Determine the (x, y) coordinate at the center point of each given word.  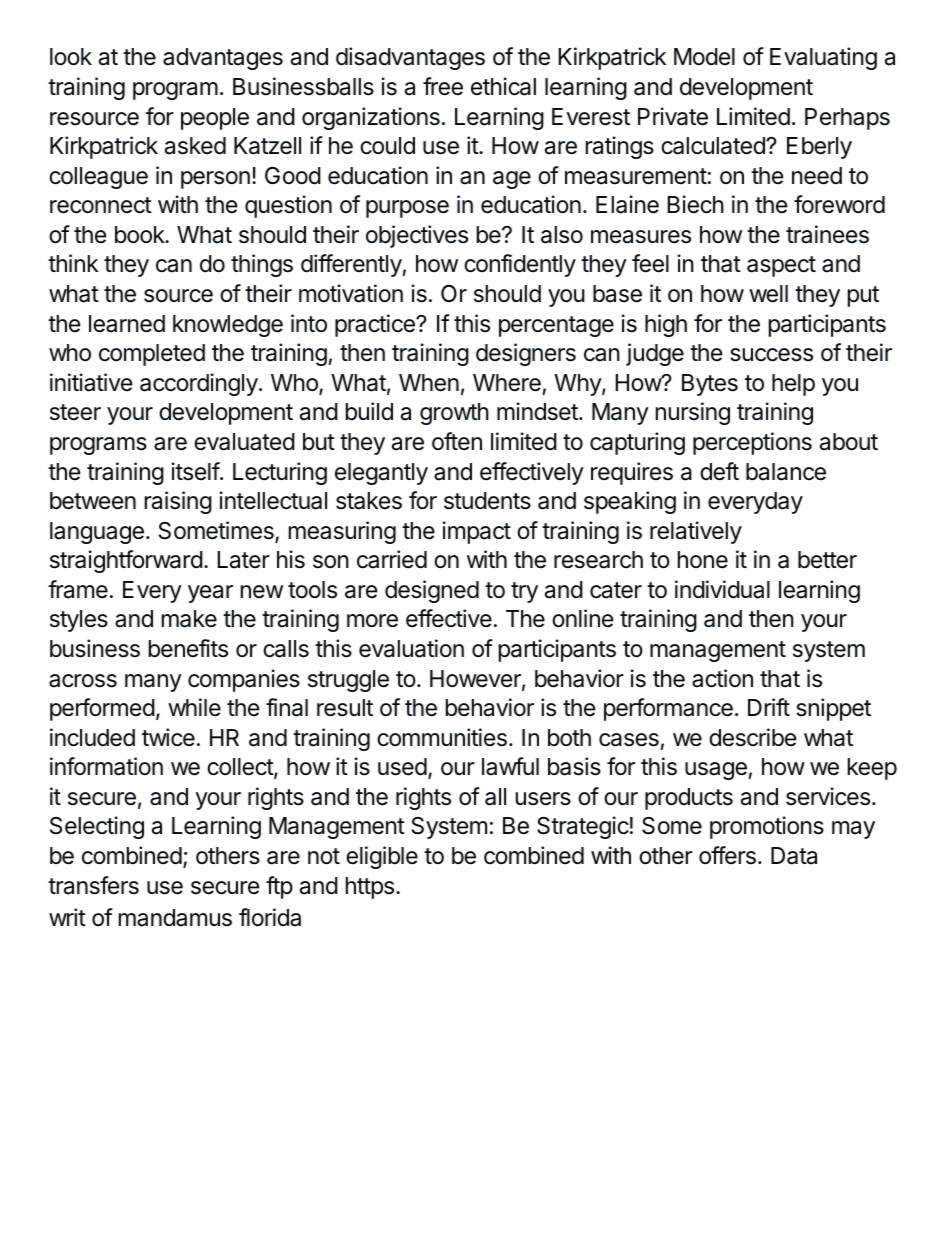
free (443, 86)
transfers (93, 885)
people (215, 119)
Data (794, 856)
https (370, 888)
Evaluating (823, 58)
